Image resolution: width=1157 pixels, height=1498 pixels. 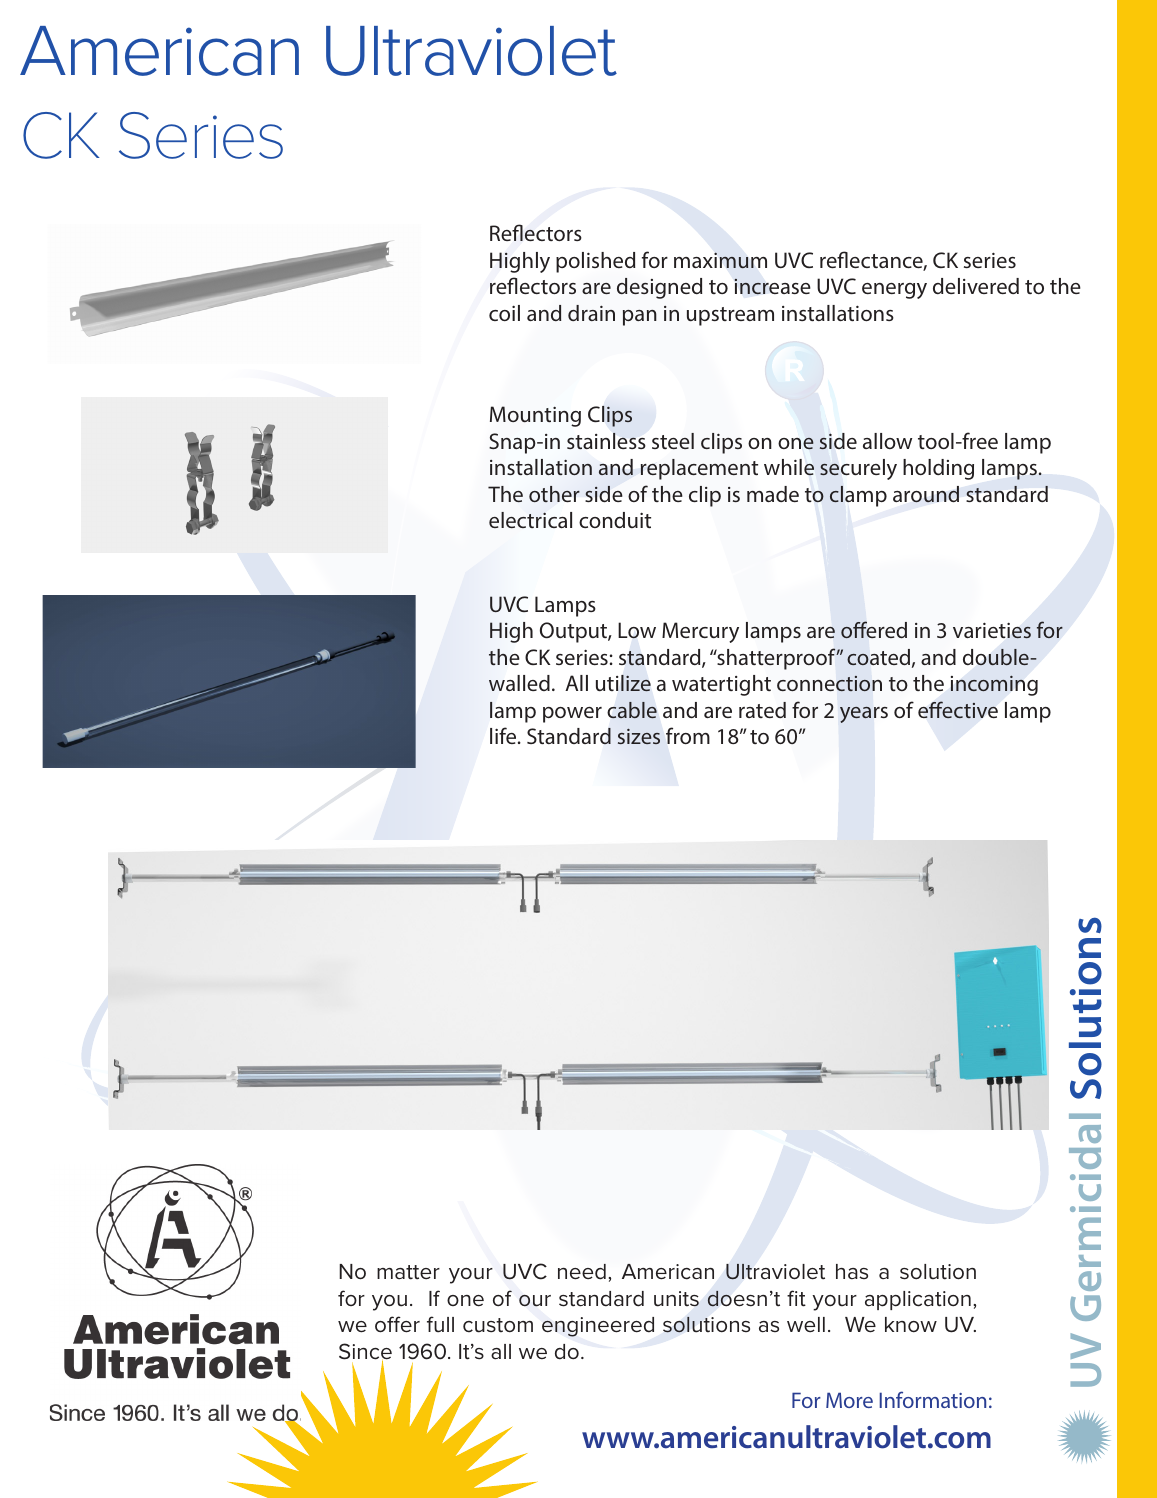 I want to click on effective, so click(x=958, y=709).
